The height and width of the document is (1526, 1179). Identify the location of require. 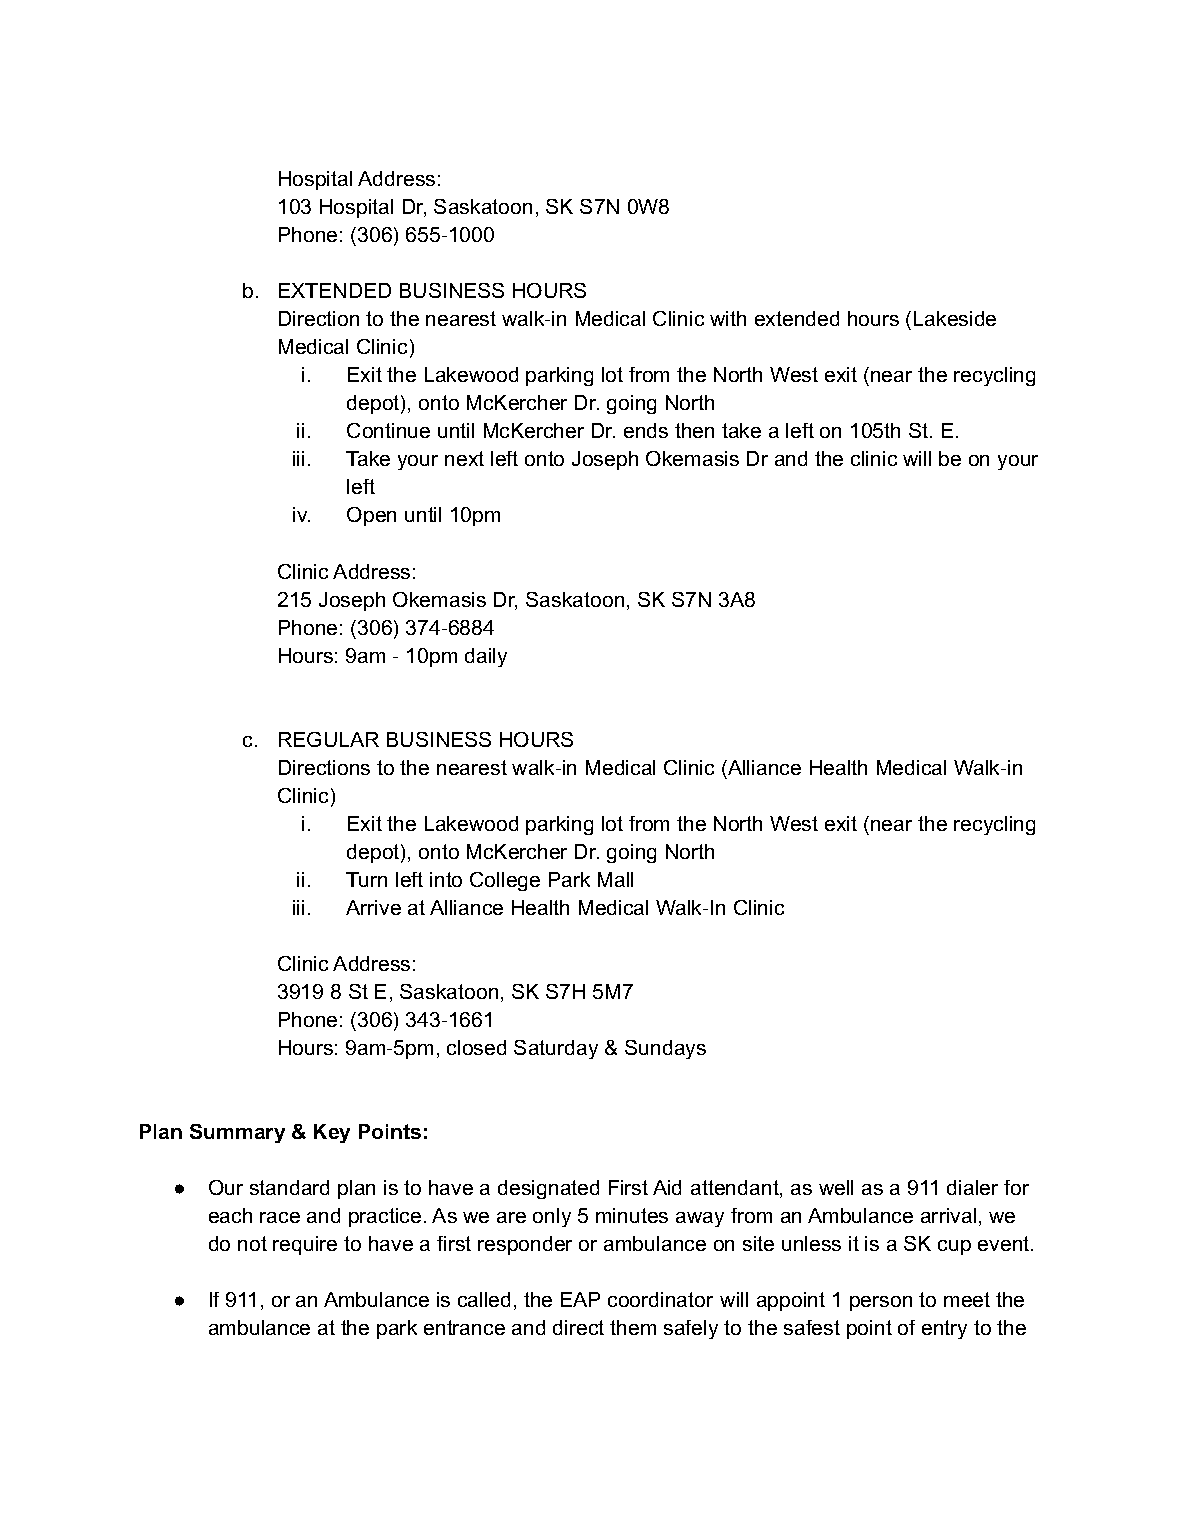
(305, 1245).
